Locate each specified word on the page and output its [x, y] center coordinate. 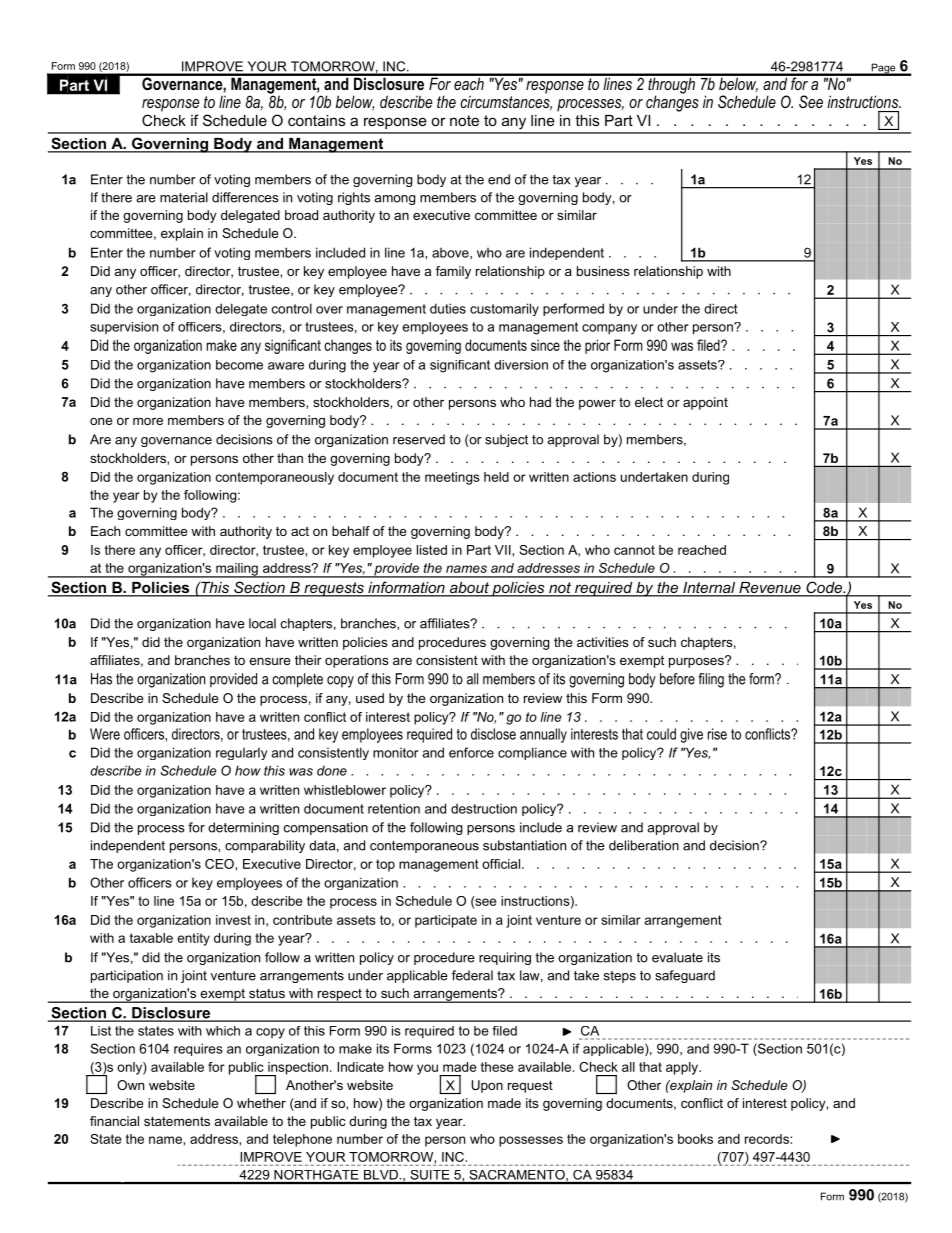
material [184, 197]
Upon [487, 1086]
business [603, 271]
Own [130, 1085]
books [695, 1139]
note [464, 120]
